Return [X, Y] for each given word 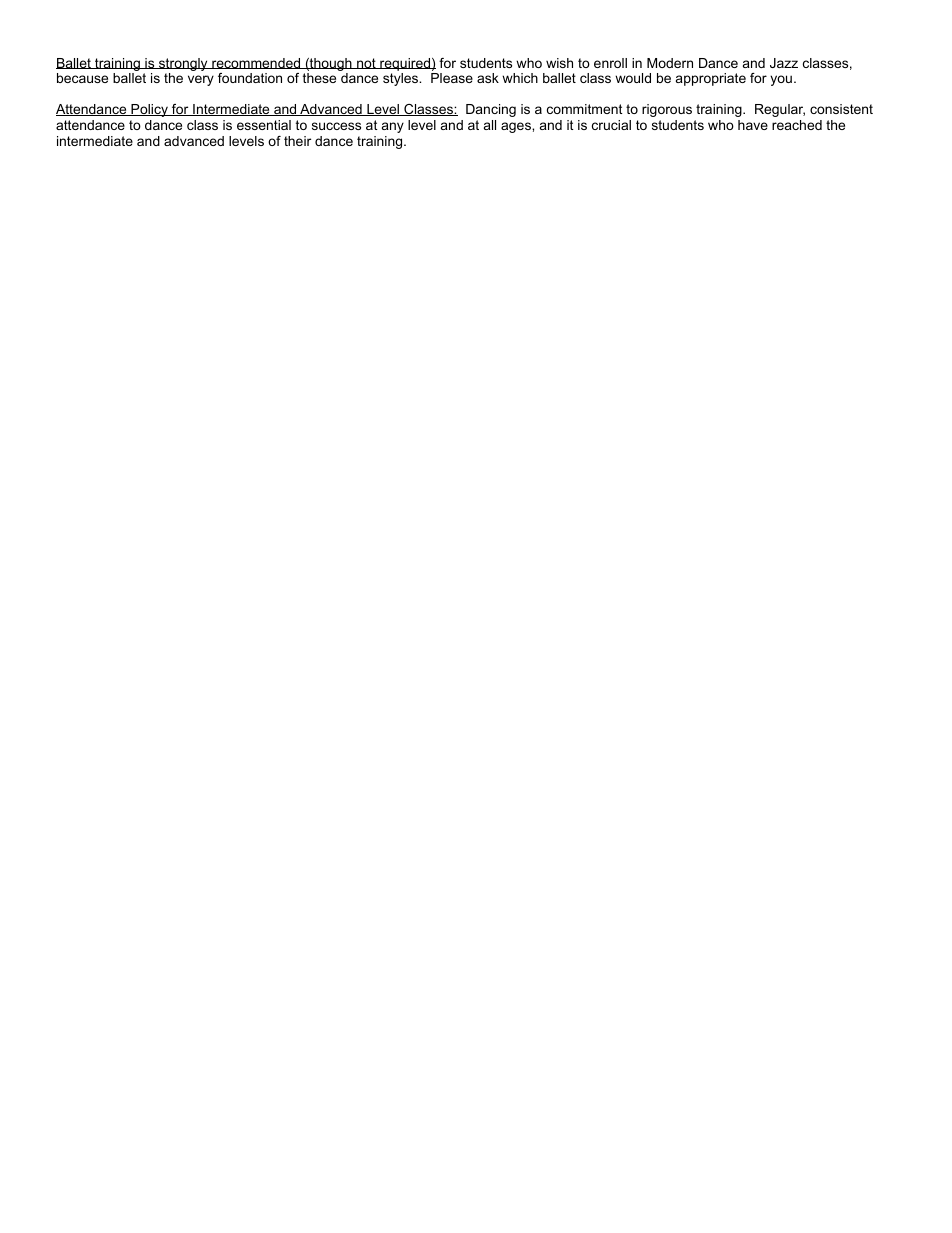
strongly [183, 66]
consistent [841, 109]
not [366, 63]
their [297, 141]
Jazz [784, 63]
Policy [149, 110]
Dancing [491, 110]
